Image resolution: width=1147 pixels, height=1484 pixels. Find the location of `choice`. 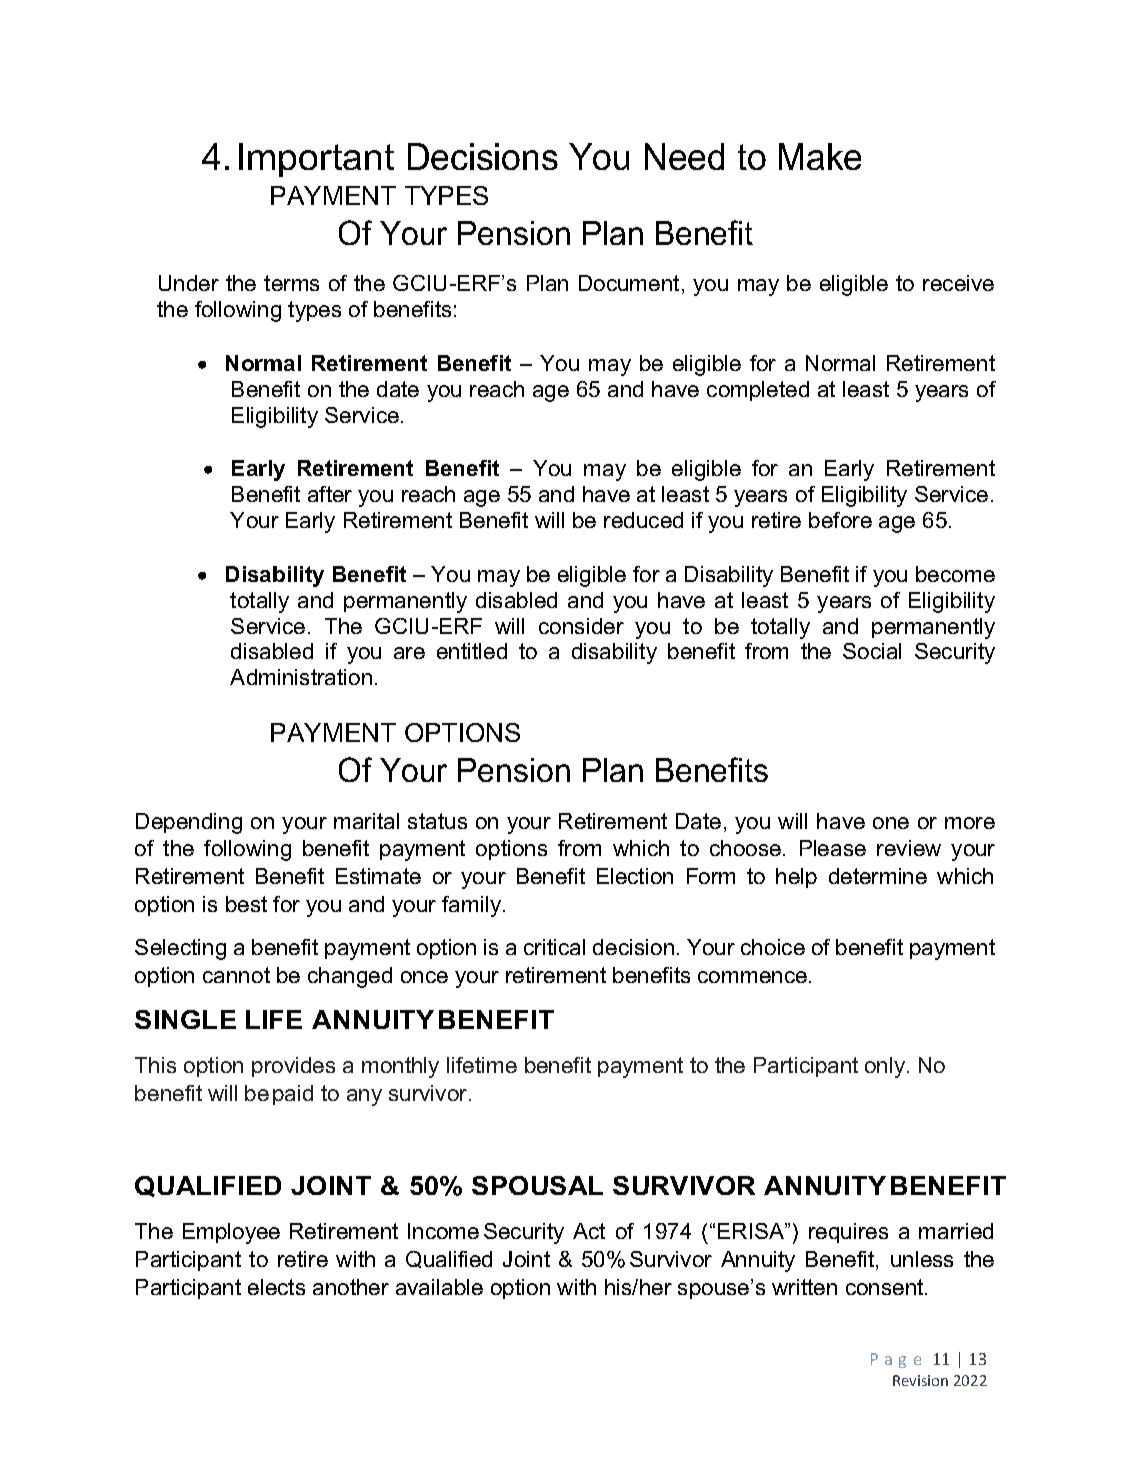

choice is located at coordinates (773, 947).
